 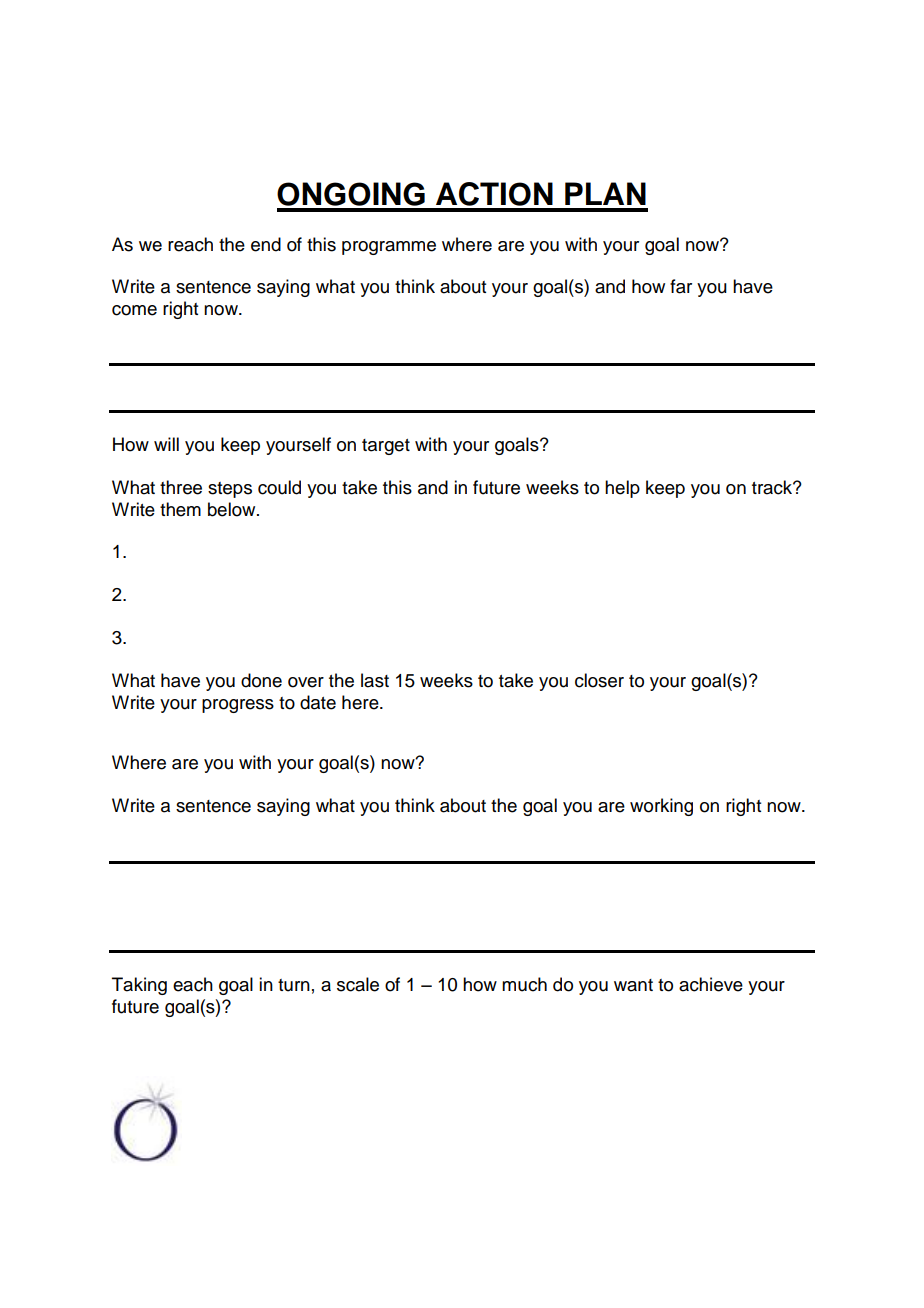 I want to click on scale, so click(x=358, y=984).
